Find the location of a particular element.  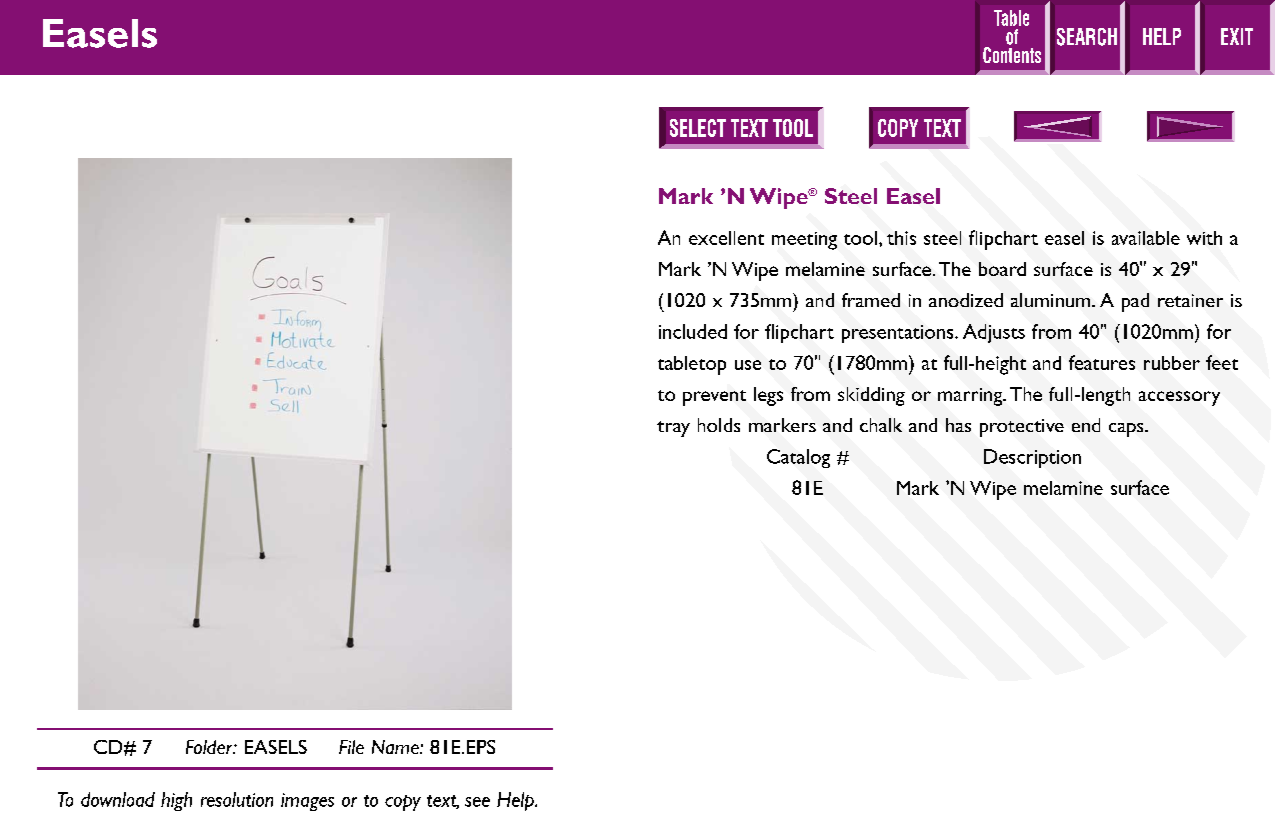

excellent is located at coordinates (726, 238).
